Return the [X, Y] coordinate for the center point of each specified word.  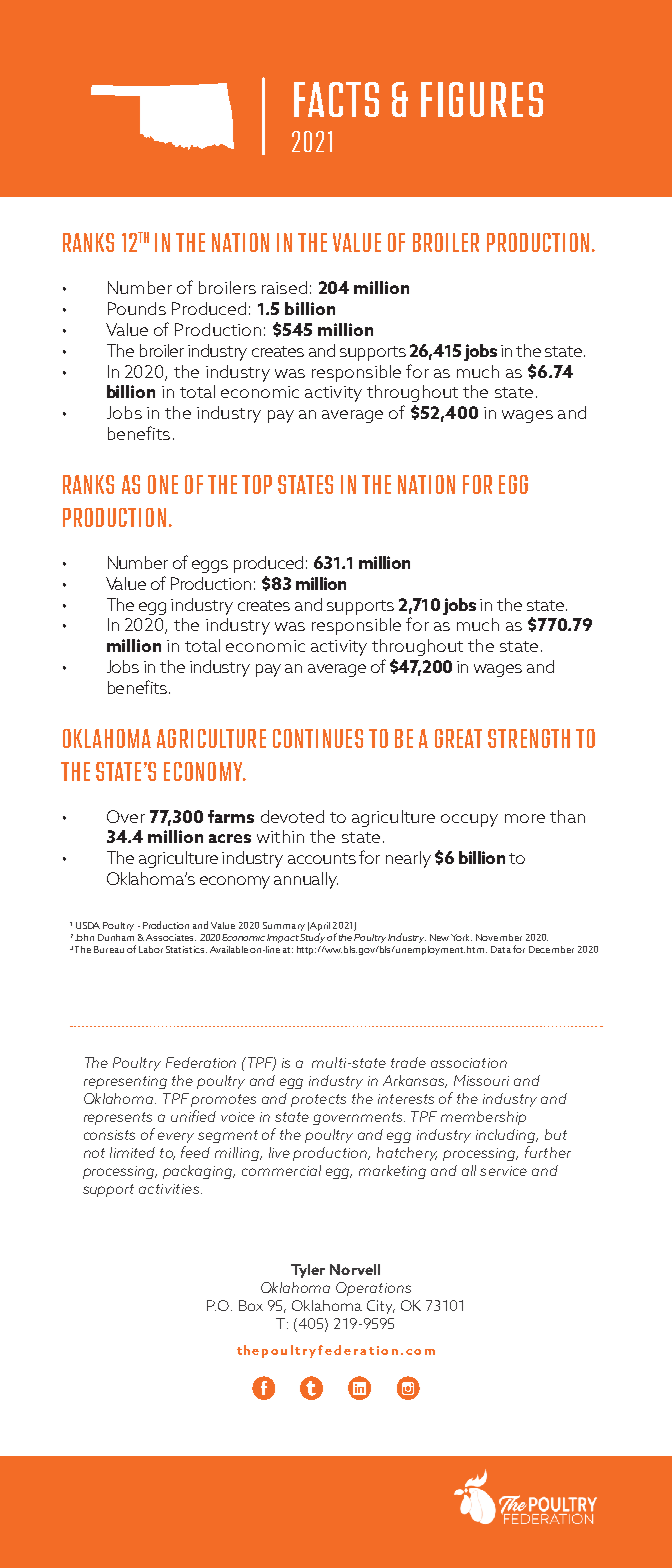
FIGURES [482, 99]
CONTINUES [318, 738]
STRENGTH [529, 738]
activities [170, 1189]
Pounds [137, 308]
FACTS [336, 99]
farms [231, 816]
